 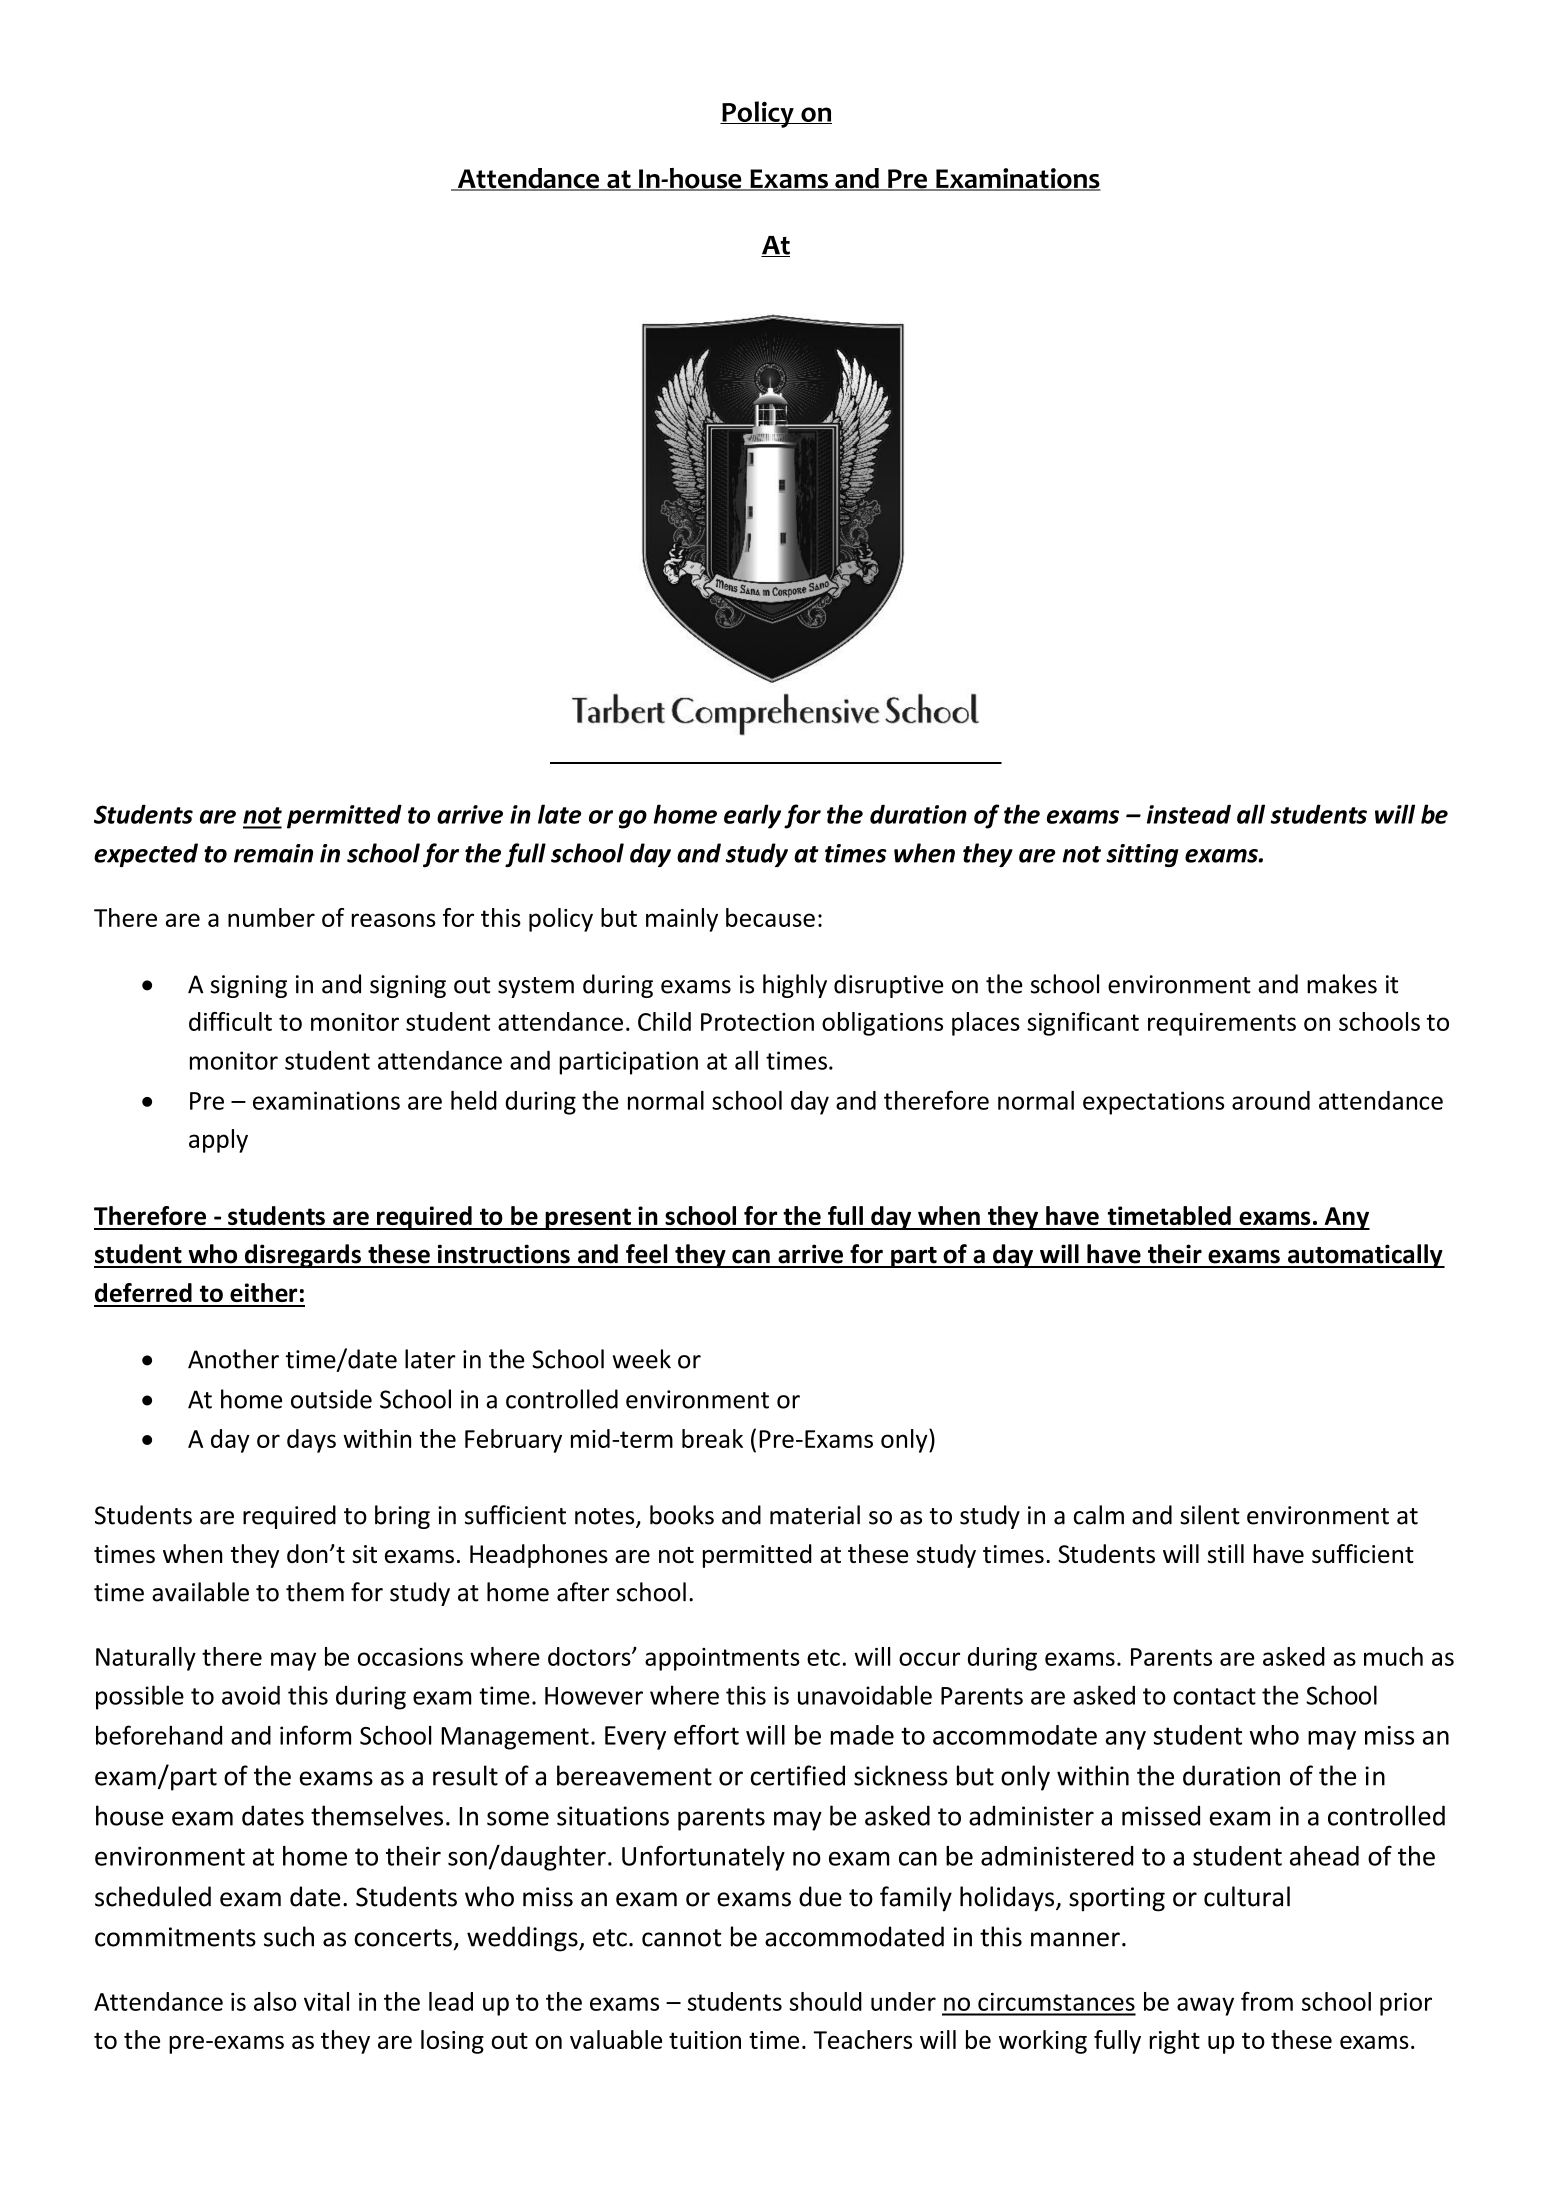 I want to click on early, so click(x=752, y=816).
